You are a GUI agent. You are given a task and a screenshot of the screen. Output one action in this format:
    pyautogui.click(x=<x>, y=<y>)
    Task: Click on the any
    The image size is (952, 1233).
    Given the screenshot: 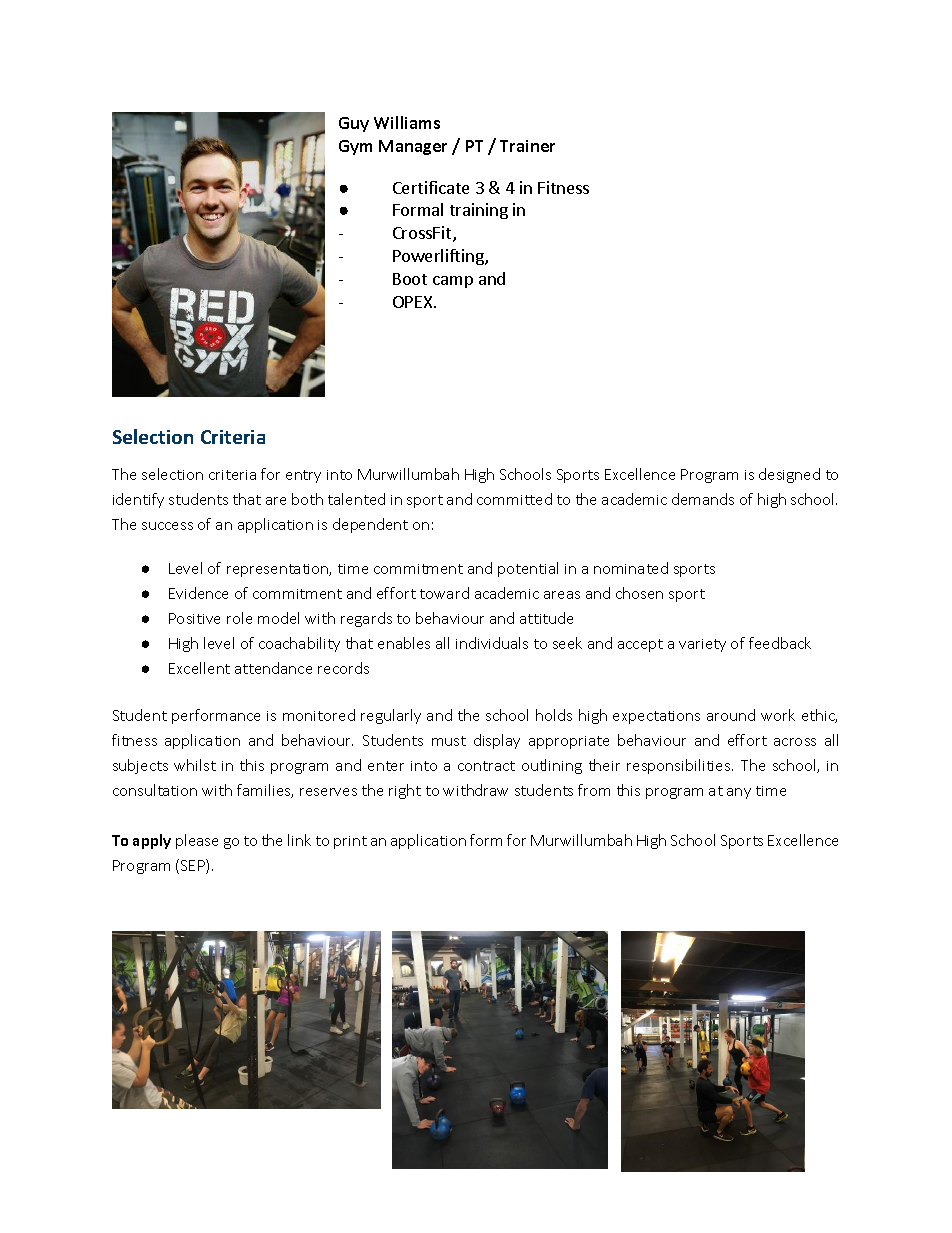 What is the action you would take?
    pyautogui.click(x=739, y=793)
